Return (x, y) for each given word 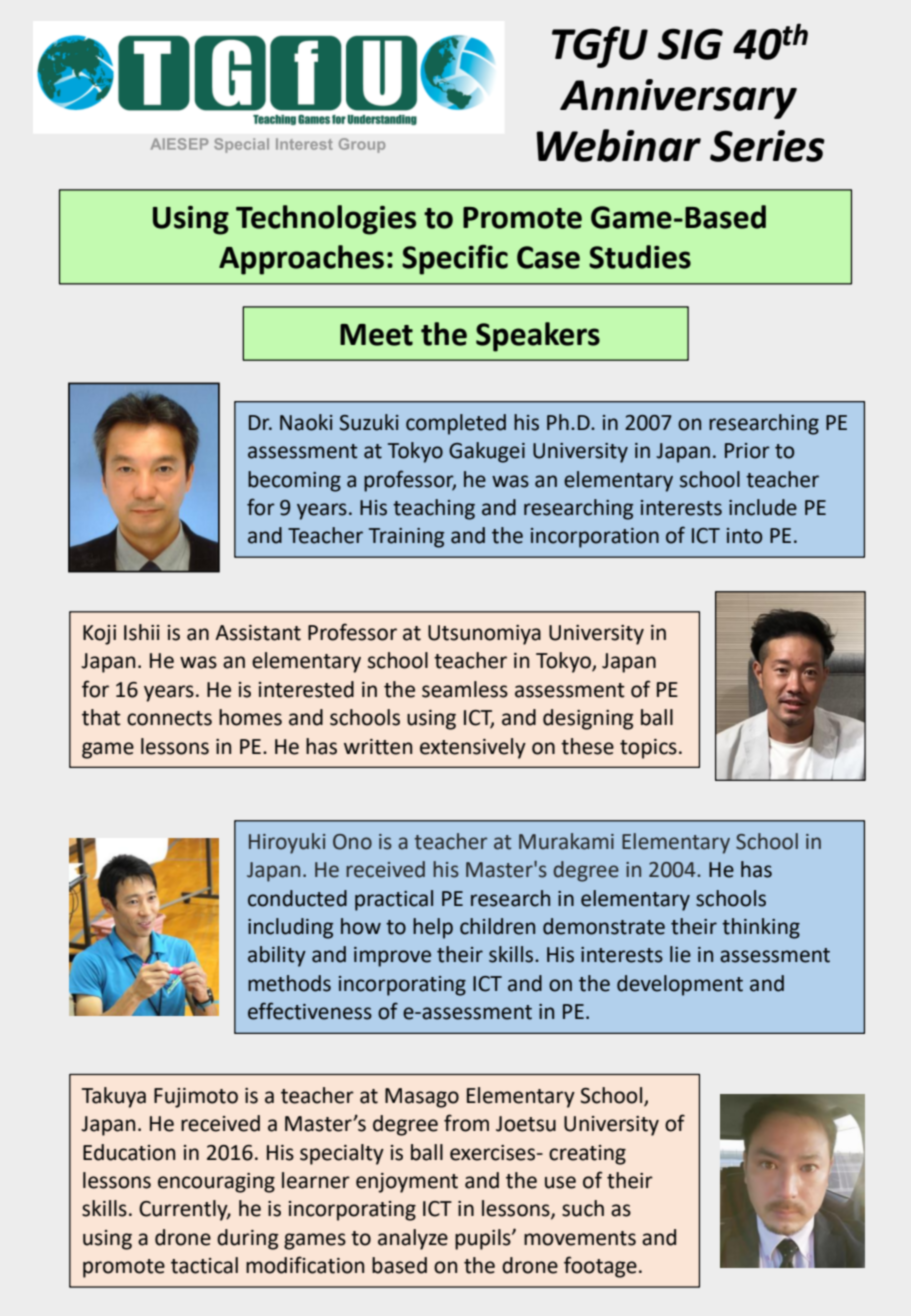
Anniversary (678, 99)
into (744, 536)
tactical (204, 1265)
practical (394, 900)
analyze (413, 1239)
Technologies (326, 220)
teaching (434, 509)
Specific (455, 259)
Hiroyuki (287, 843)
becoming (294, 481)
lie (680, 954)
